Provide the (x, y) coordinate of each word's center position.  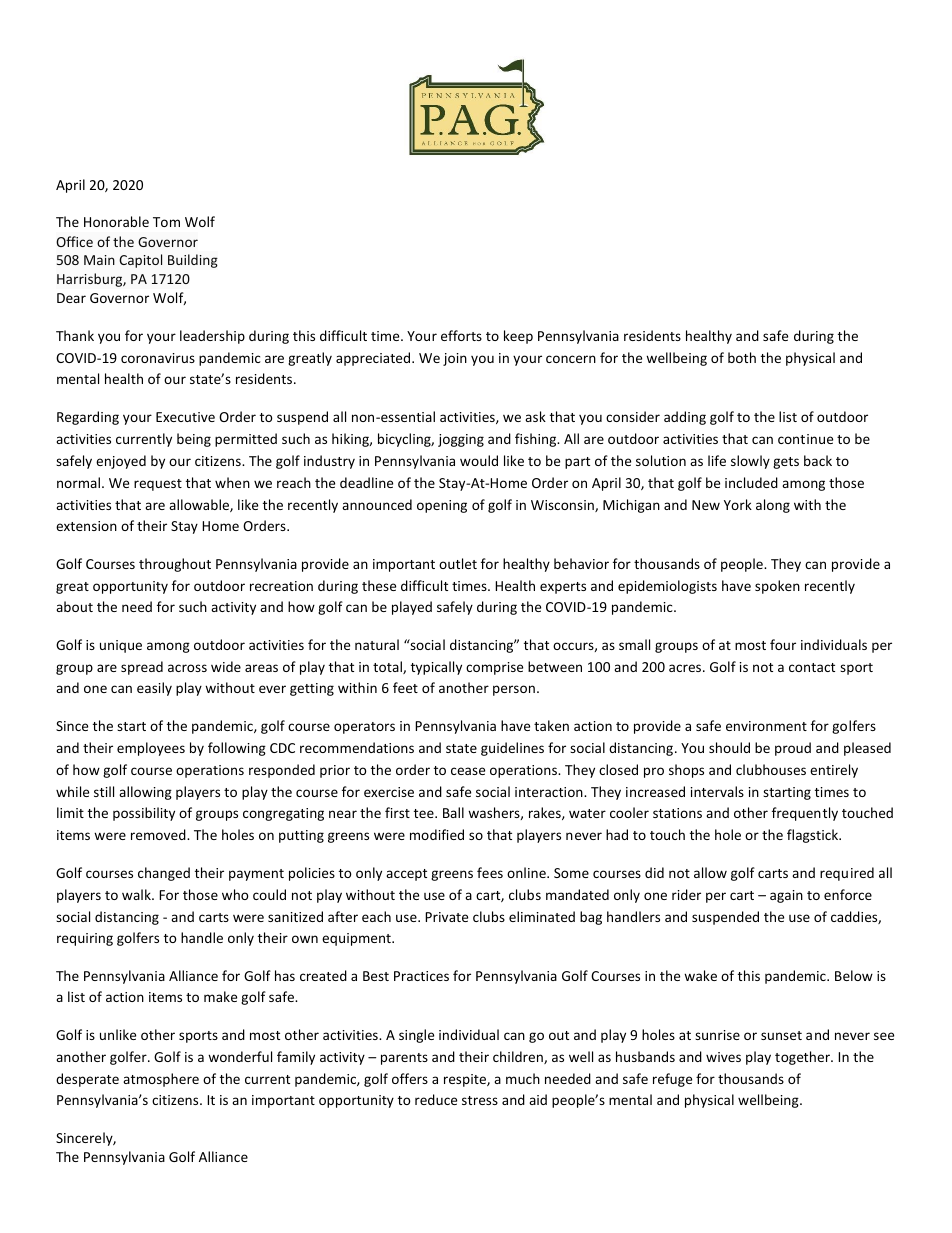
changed (164, 874)
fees (490, 872)
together (803, 1058)
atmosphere (161, 1080)
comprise (494, 668)
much (523, 1078)
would (479, 460)
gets (786, 463)
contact (812, 667)
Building (193, 261)
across (187, 668)
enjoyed (121, 462)
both (742, 357)
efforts (461, 335)
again (786, 896)
